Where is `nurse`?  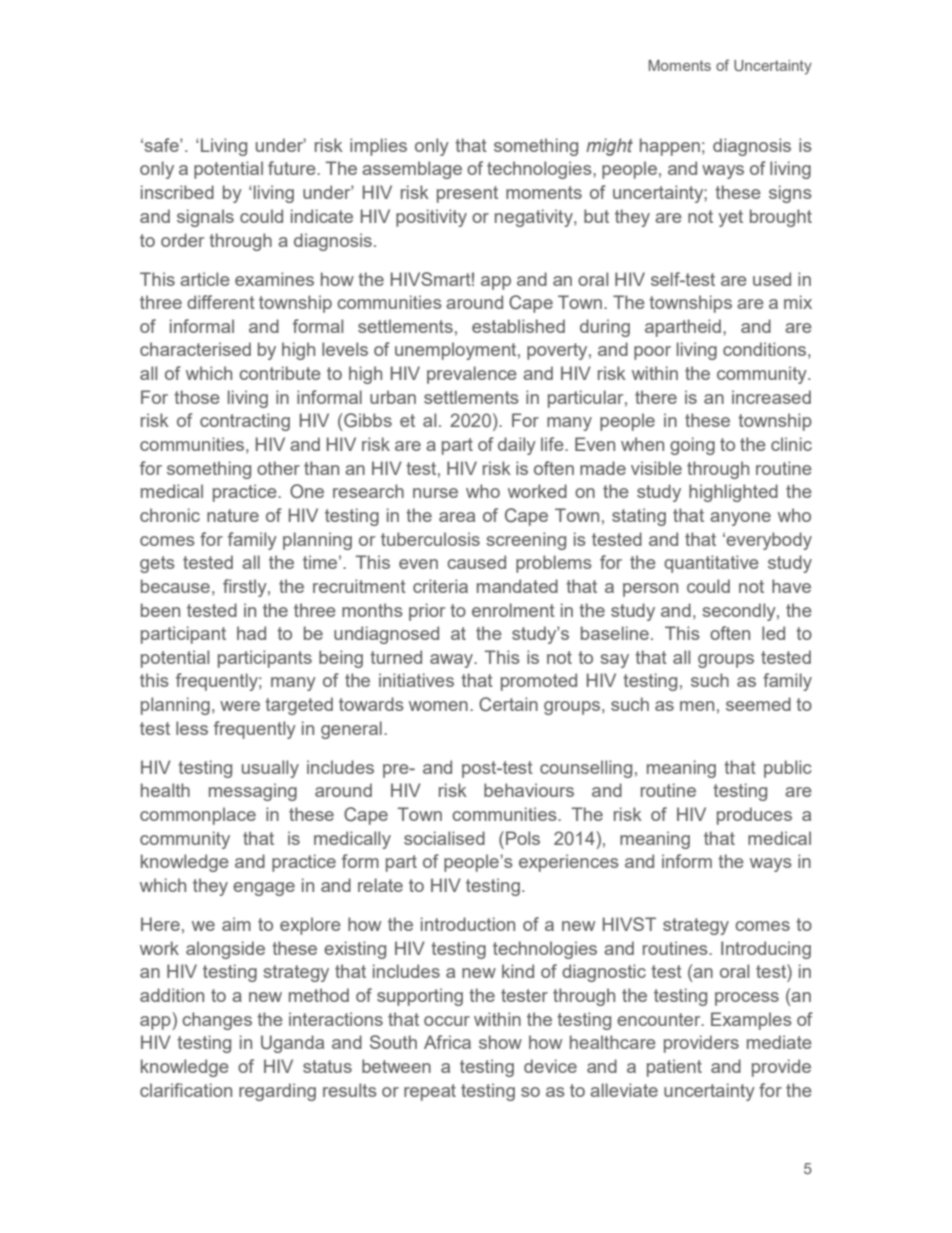
nurse is located at coordinates (435, 493).
